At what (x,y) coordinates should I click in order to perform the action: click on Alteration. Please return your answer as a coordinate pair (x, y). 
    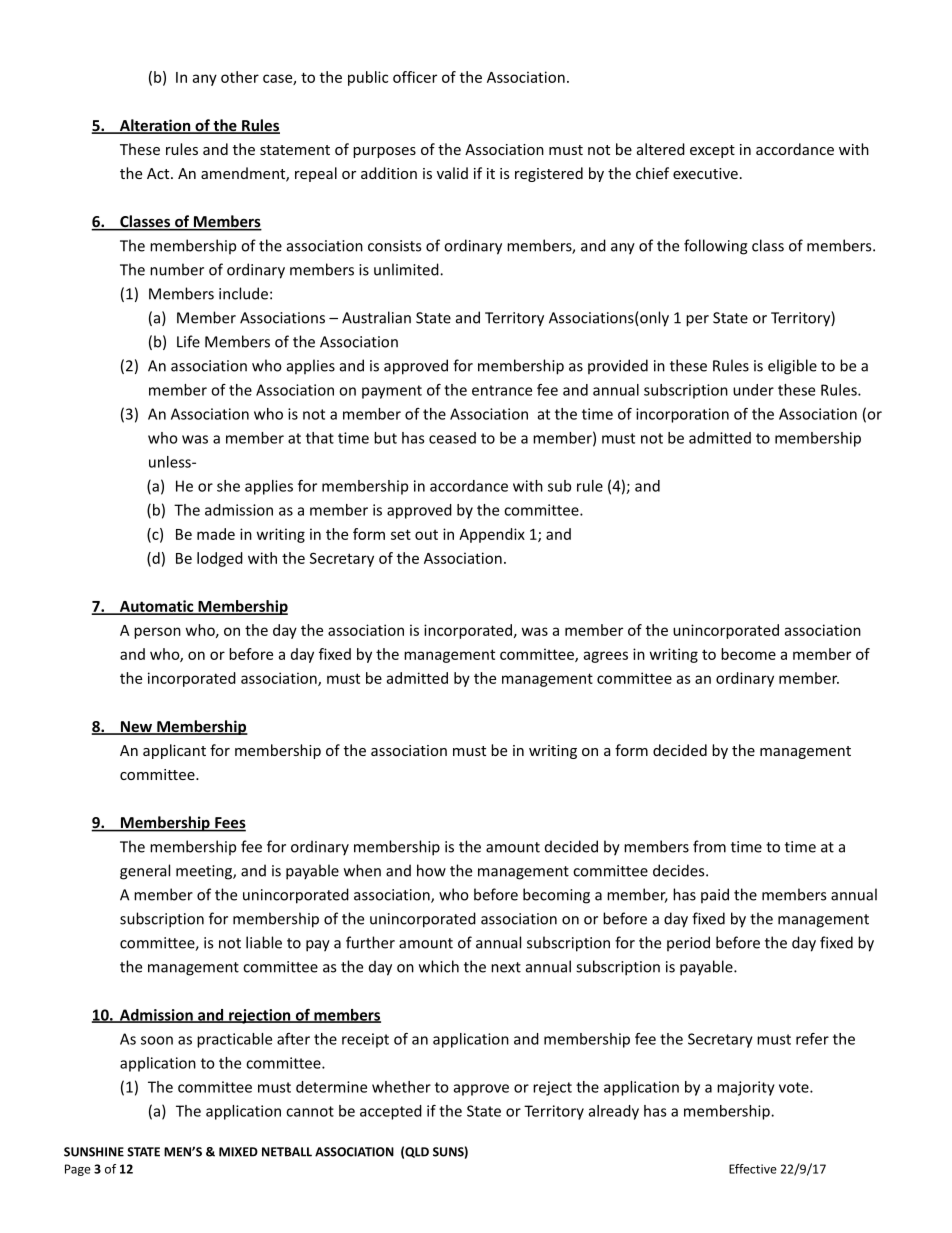
    Looking at the image, I should click on (155, 126).
